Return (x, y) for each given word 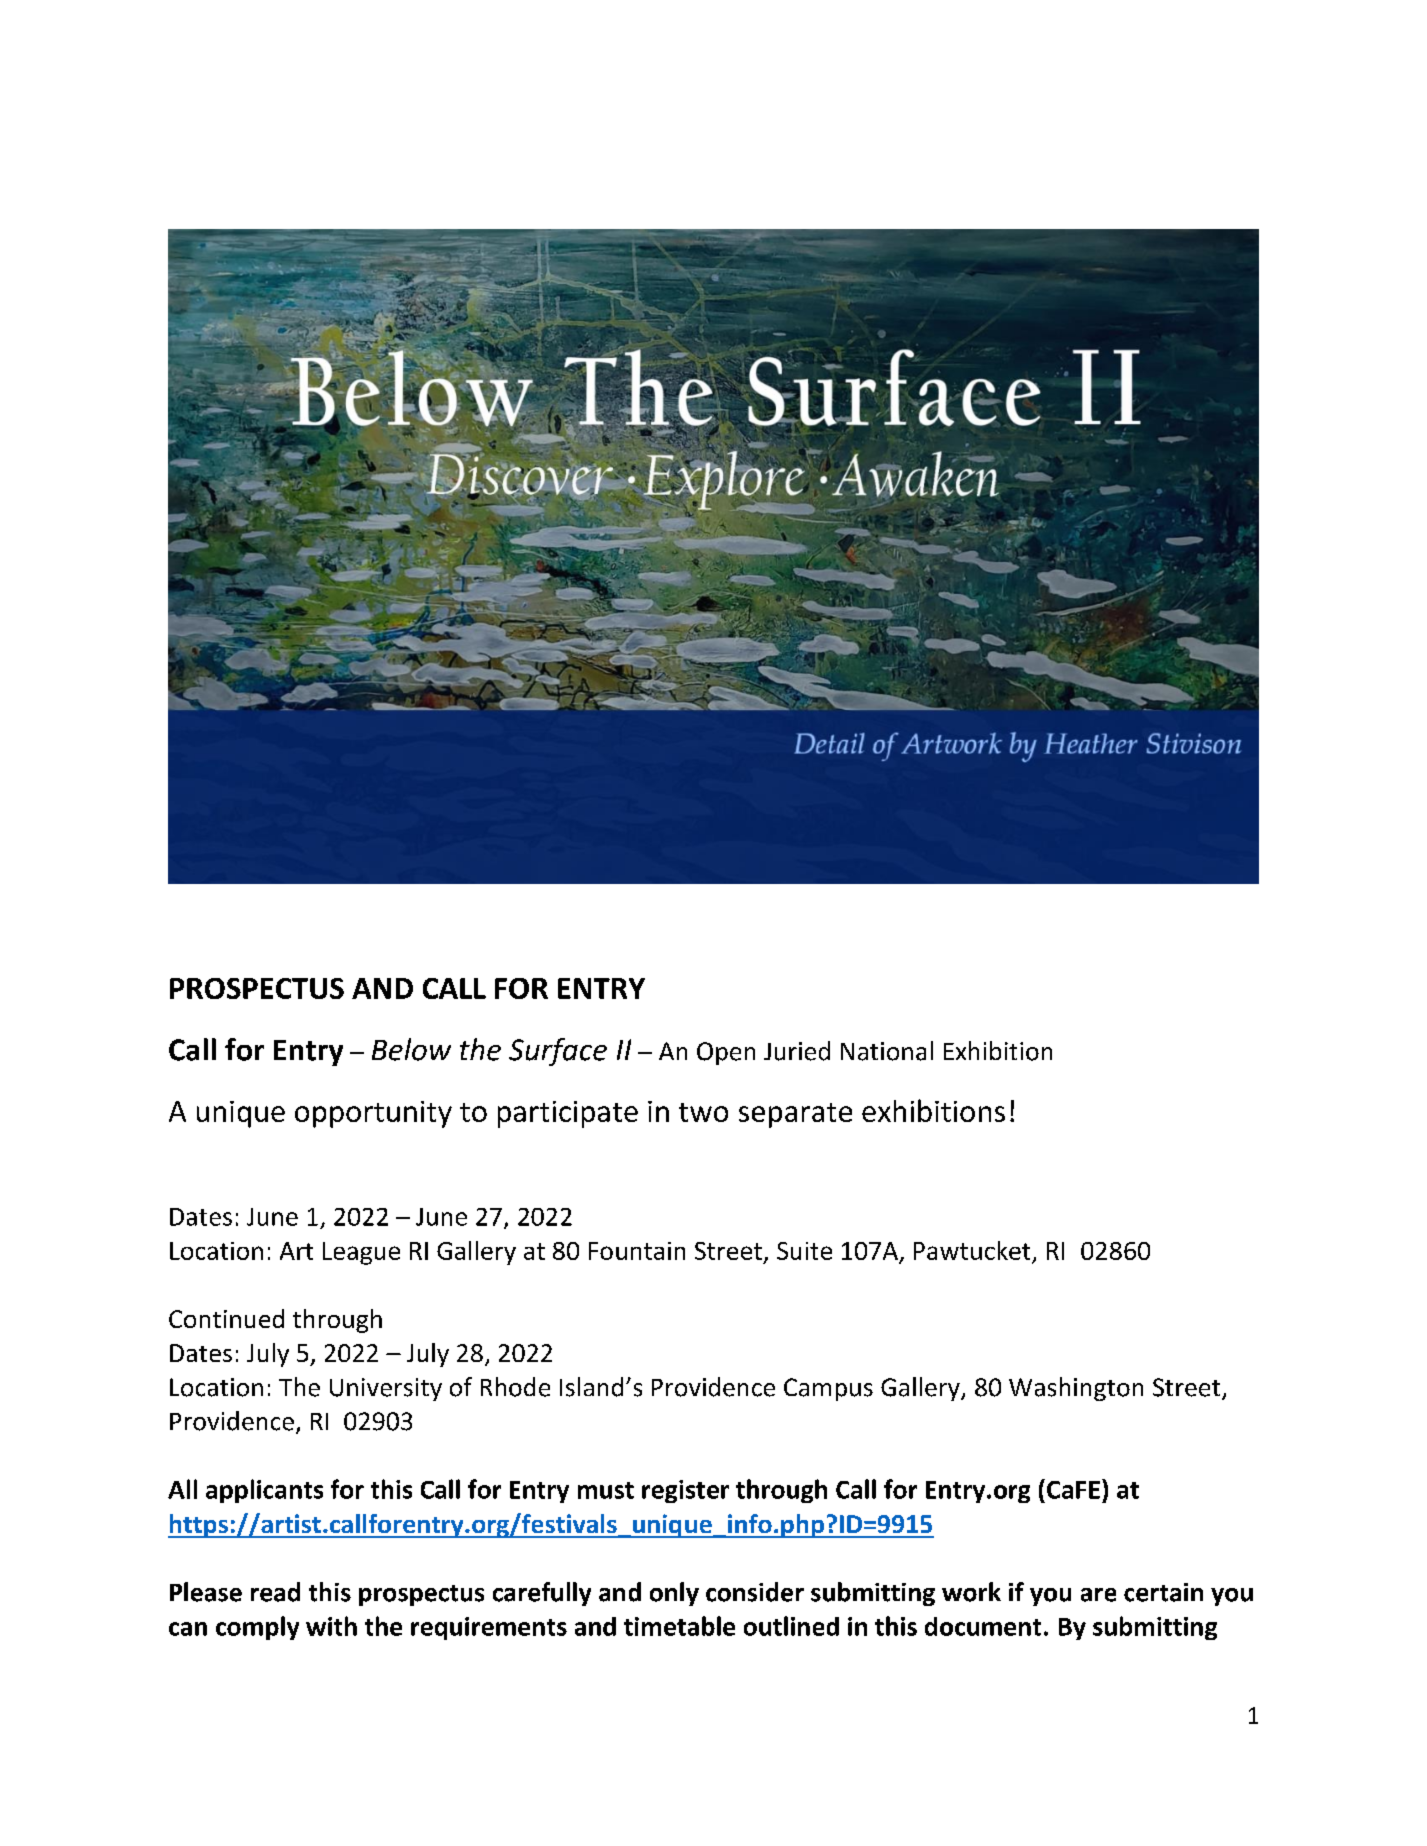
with (331, 1626)
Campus (828, 1389)
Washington (1076, 1389)
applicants (264, 1491)
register (685, 1491)
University (386, 1389)
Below (411, 1049)
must (606, 1490)
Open (726, 1053)
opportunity (373, 1114)
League (361, 1253)
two (703, 1112)
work (971, 1592)
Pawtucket (972, 1250)
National (887, 1051)
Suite (804, 1251)
